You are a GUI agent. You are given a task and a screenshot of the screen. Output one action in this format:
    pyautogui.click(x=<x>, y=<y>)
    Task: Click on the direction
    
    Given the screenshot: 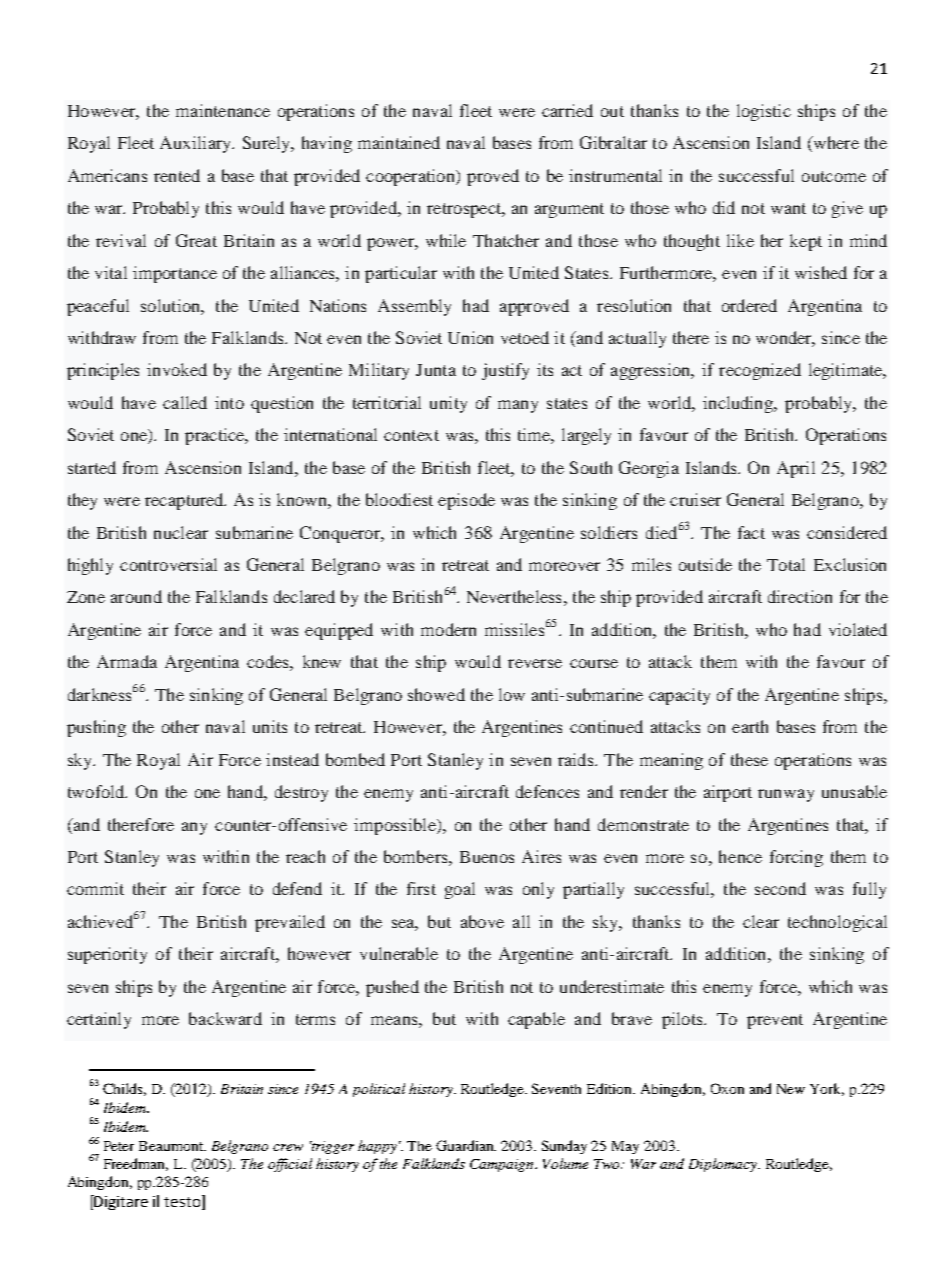 What is the action you would take?
    pyautogui.click(x=800, y=596)
